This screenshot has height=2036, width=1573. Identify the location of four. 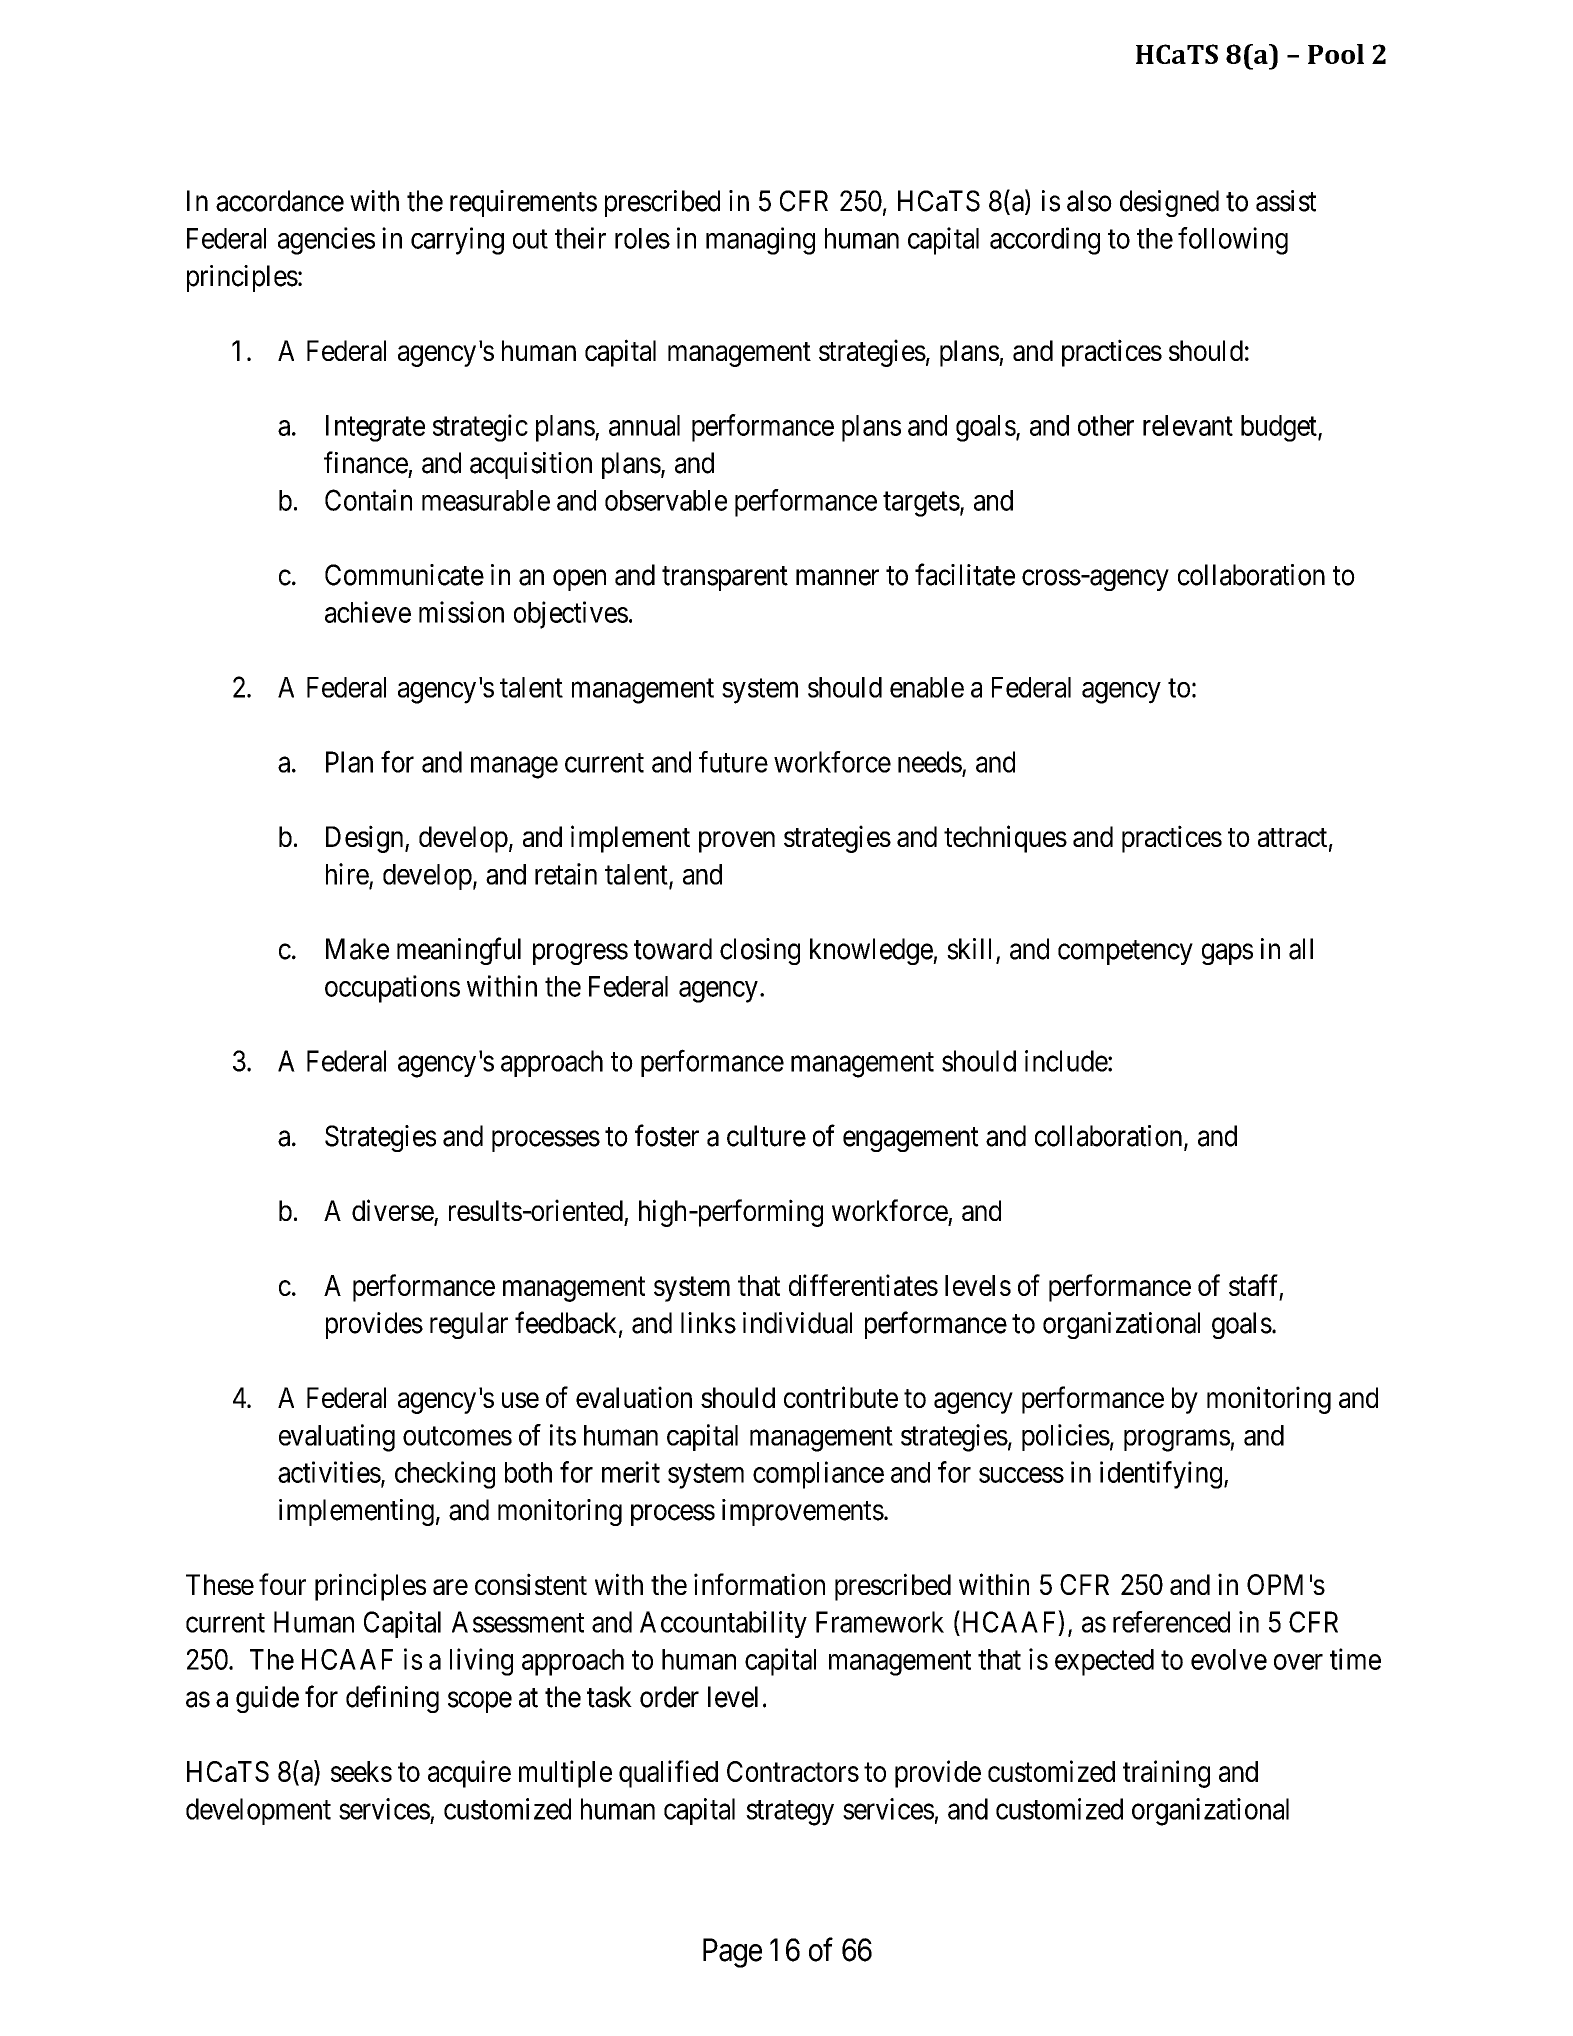
(282, 1584).
